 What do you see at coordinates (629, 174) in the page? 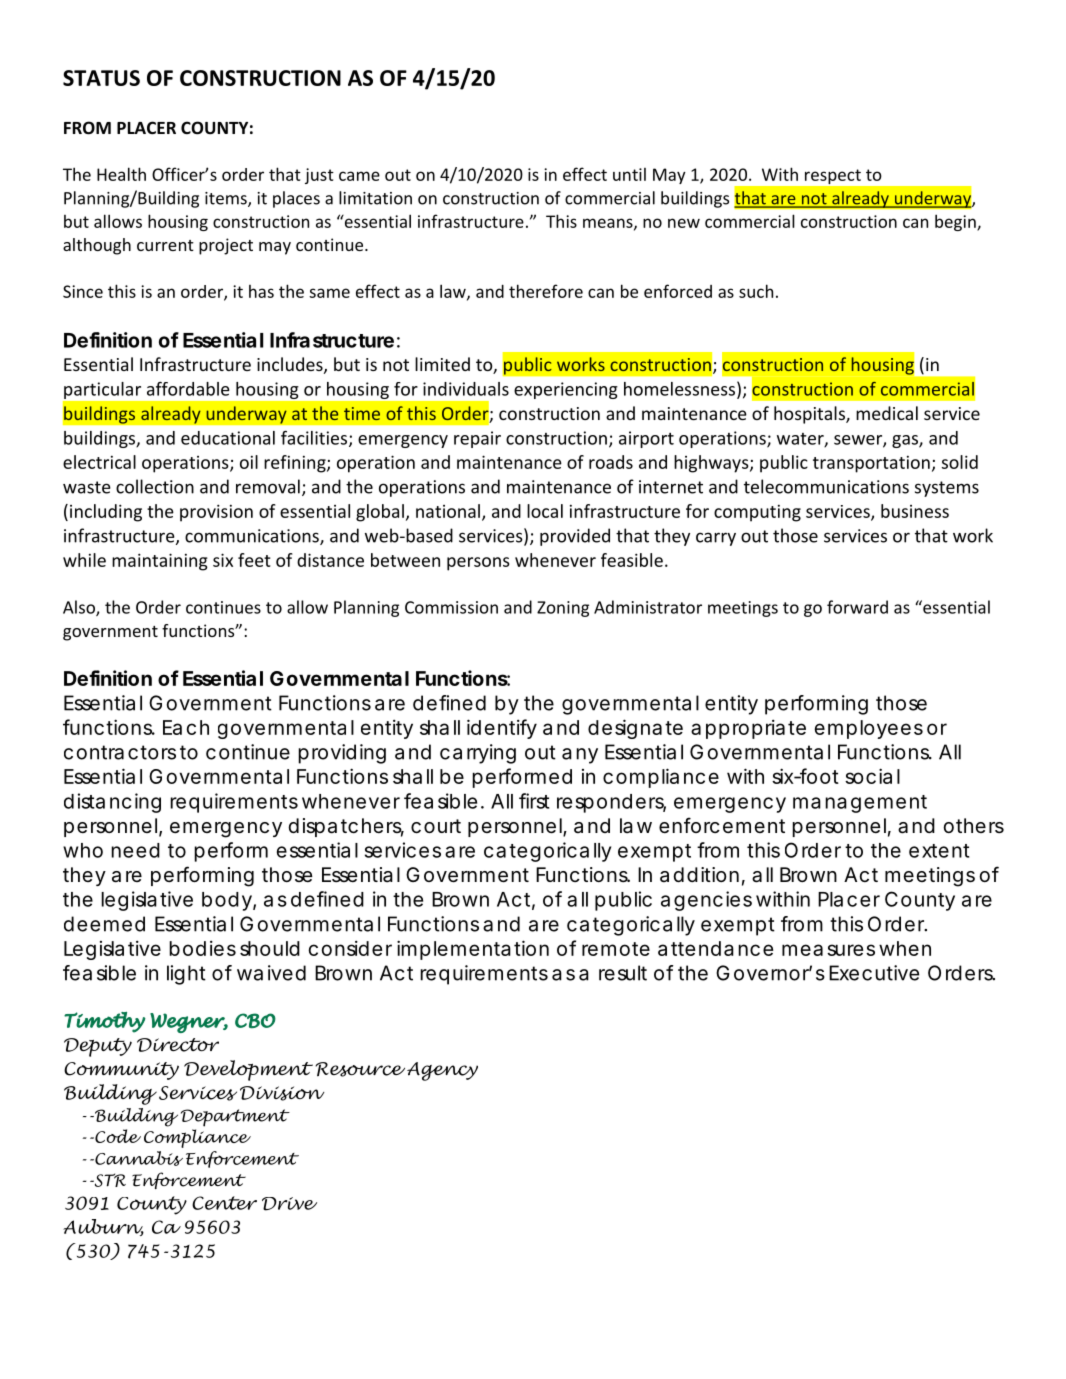
I see `until` at bounding box center [629, 174].
